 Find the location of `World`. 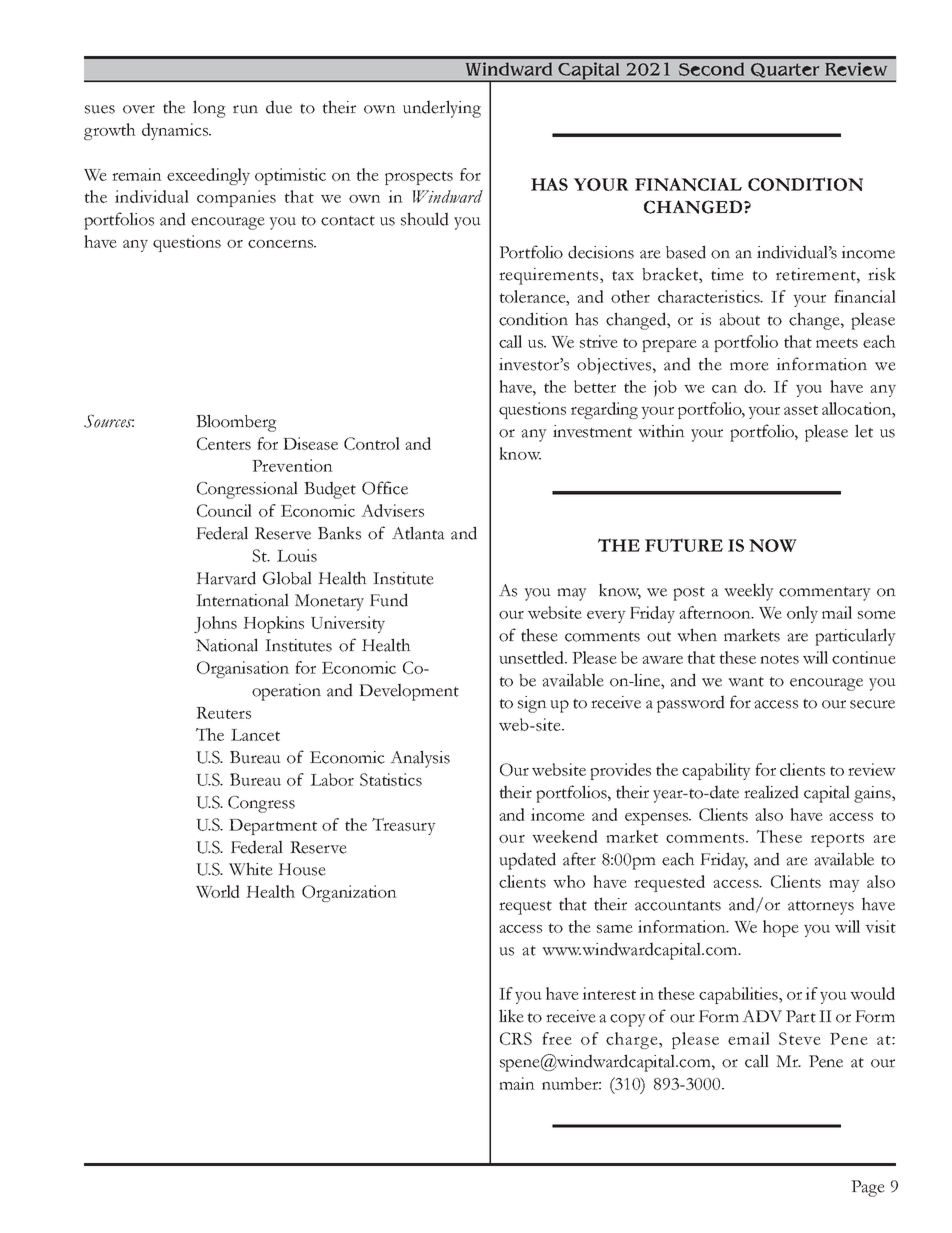

World is located at coordinates (218, 891).
